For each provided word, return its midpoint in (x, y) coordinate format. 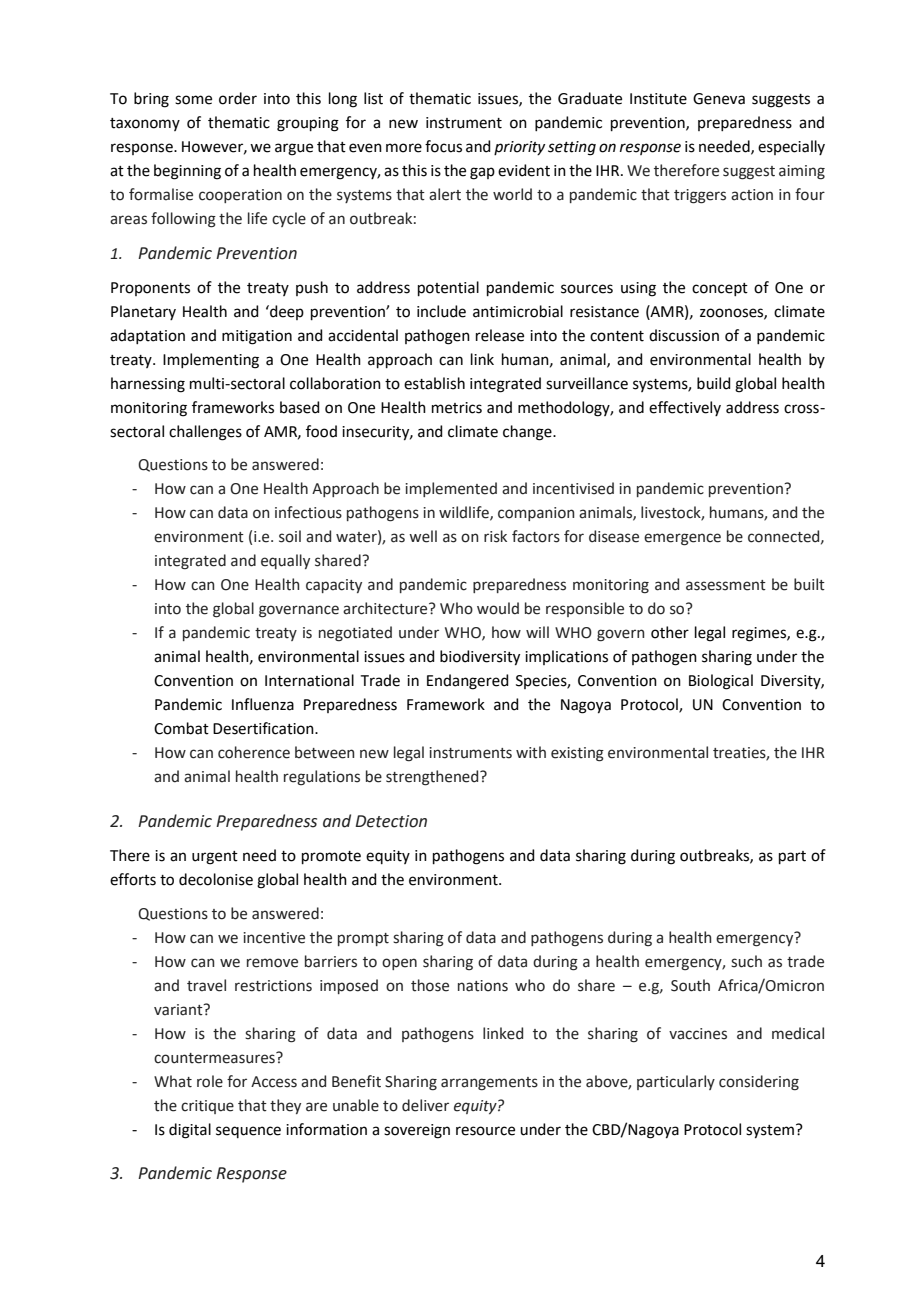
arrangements (489, 1084)
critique (207, 1107)
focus (443, 146)
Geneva (719, 99)
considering (759, 1083)
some (193, 100)
